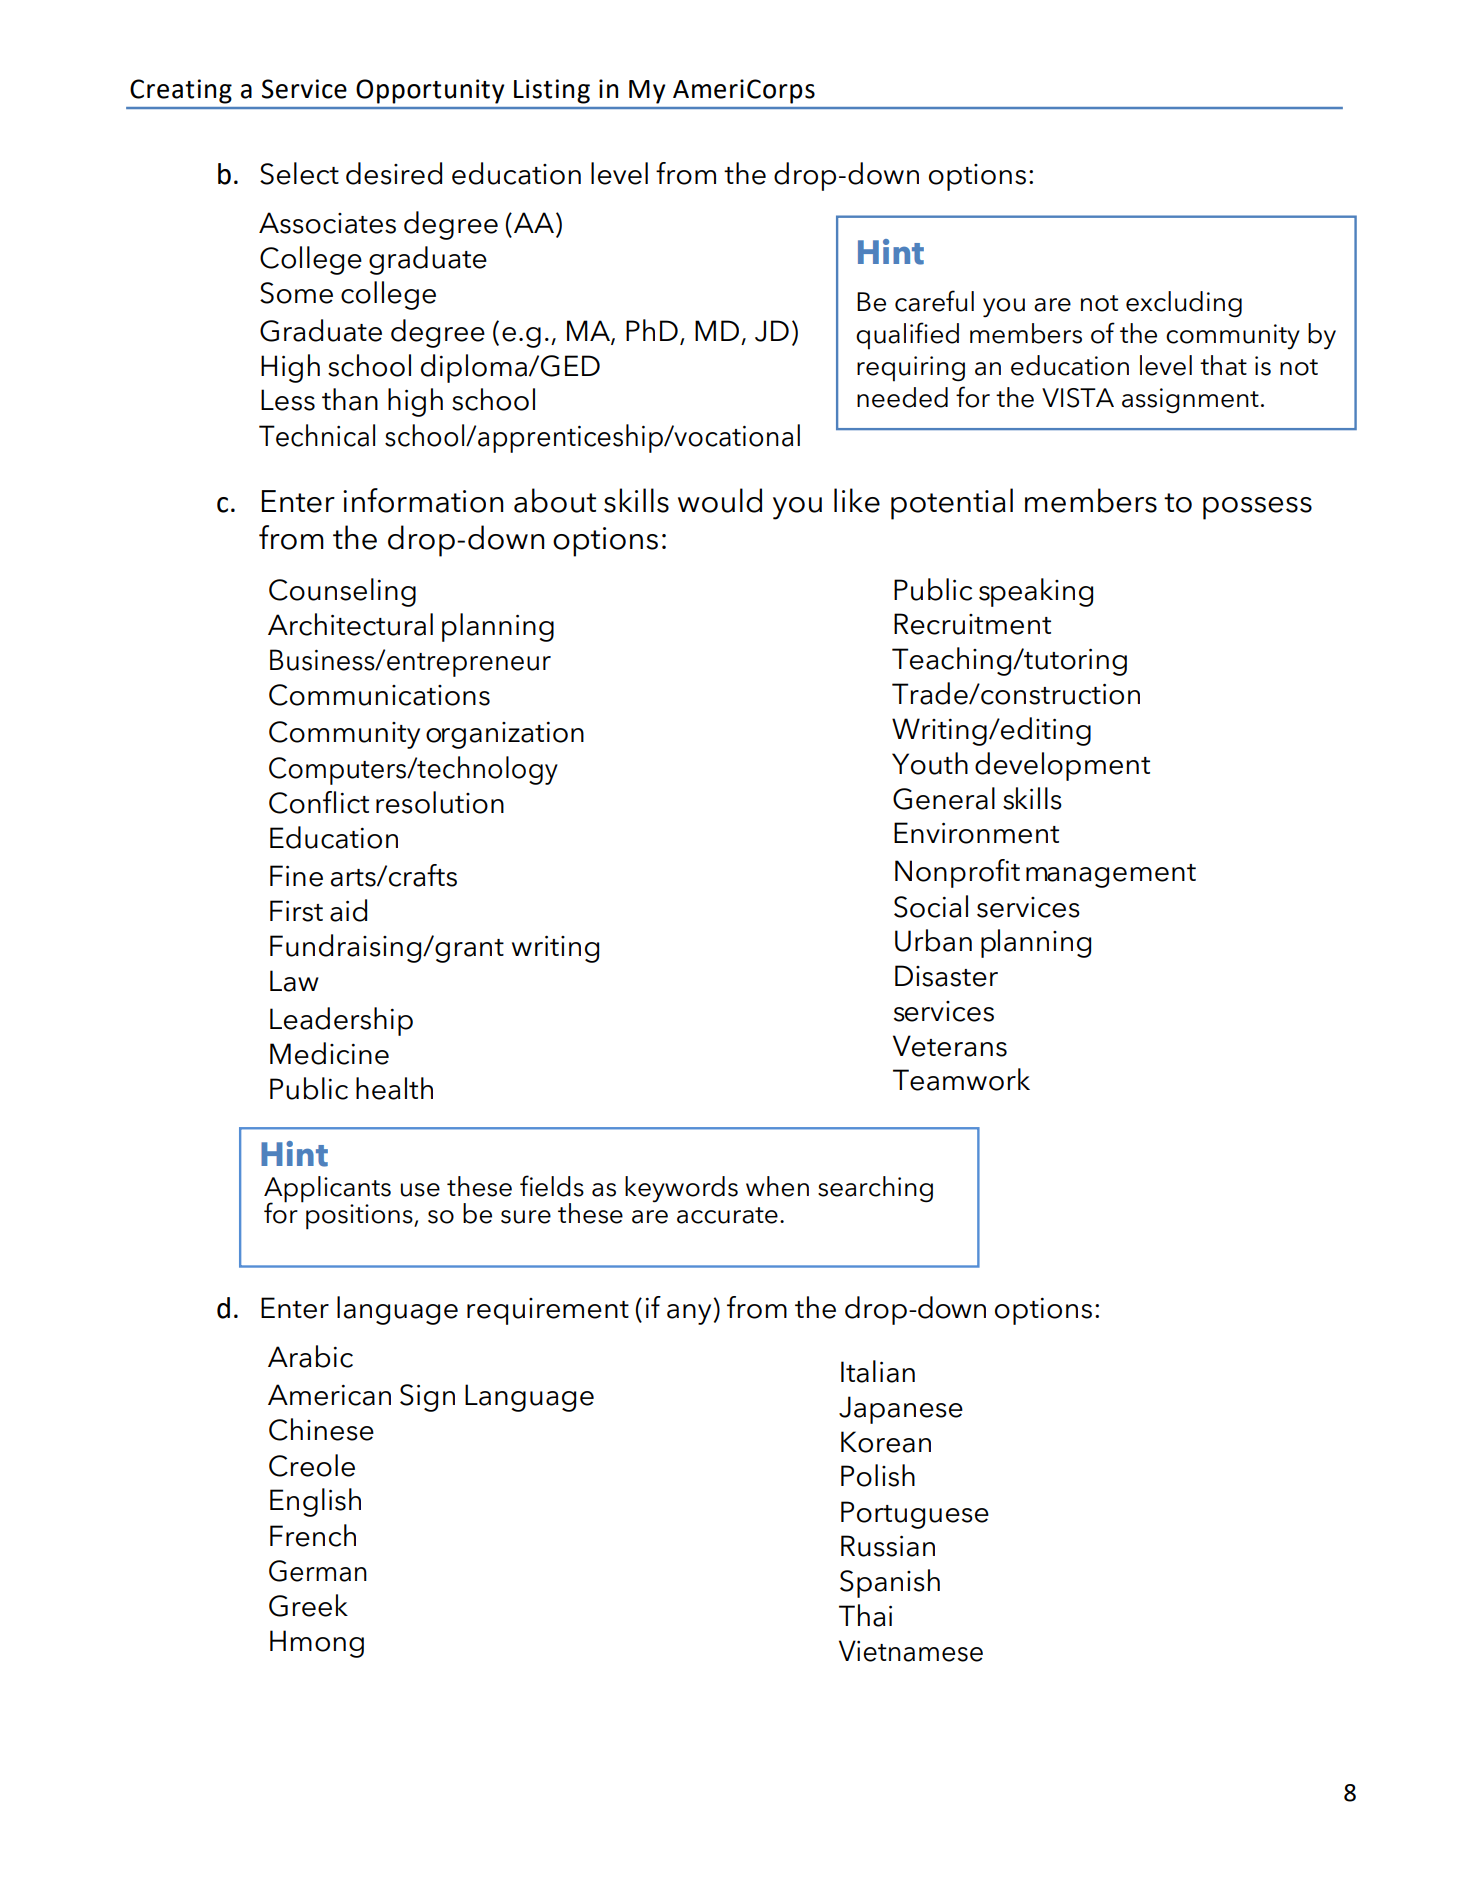  I want to click on excluding, so click(1184, 304).
